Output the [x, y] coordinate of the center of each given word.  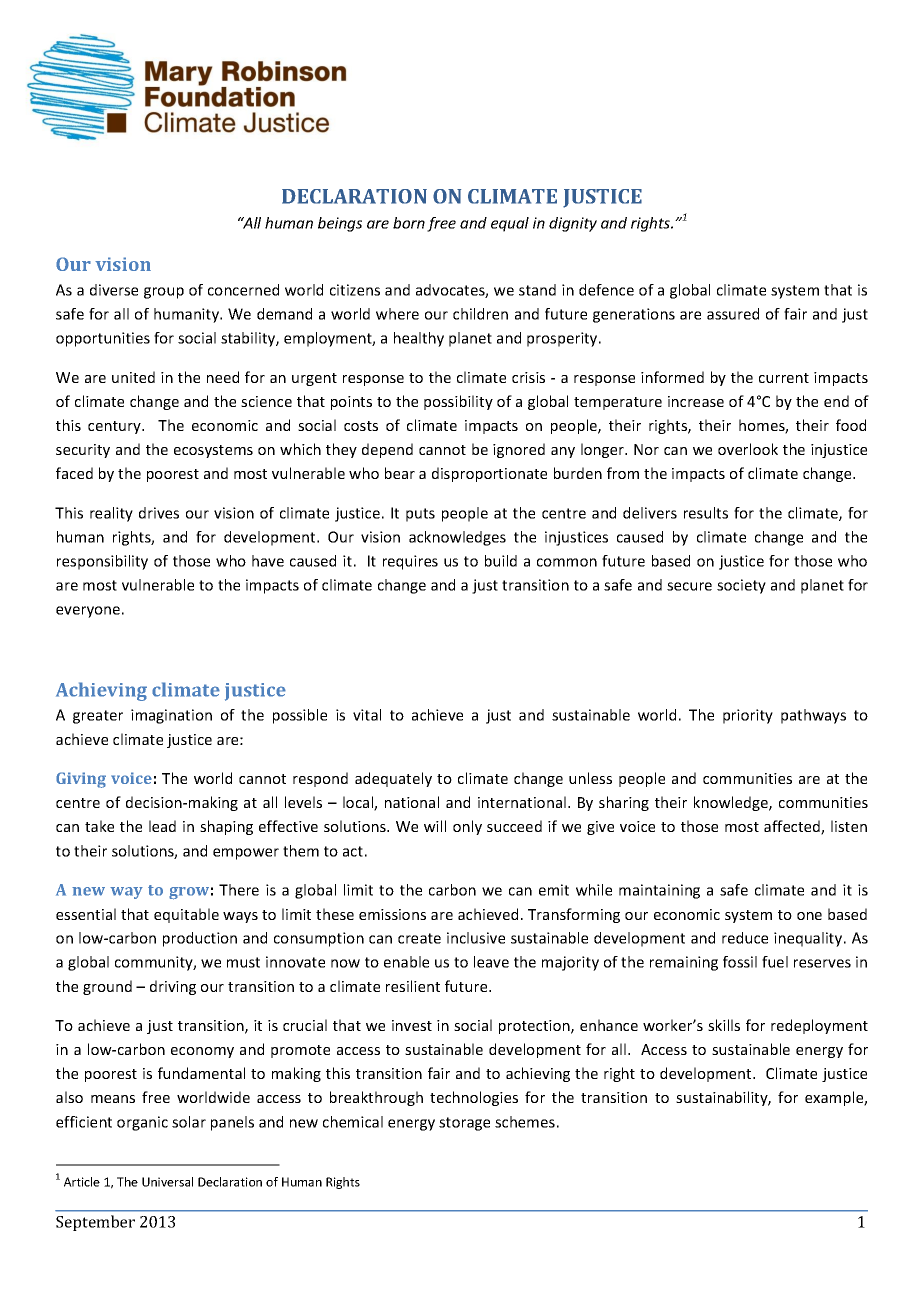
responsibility [102, 562]
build [501, 561]
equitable [186, 915]
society [741, 586]
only [467, 827]
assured [733, 314]
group [164, 293]
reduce [745, 938]
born [409, 223]
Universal [167, 1182]
